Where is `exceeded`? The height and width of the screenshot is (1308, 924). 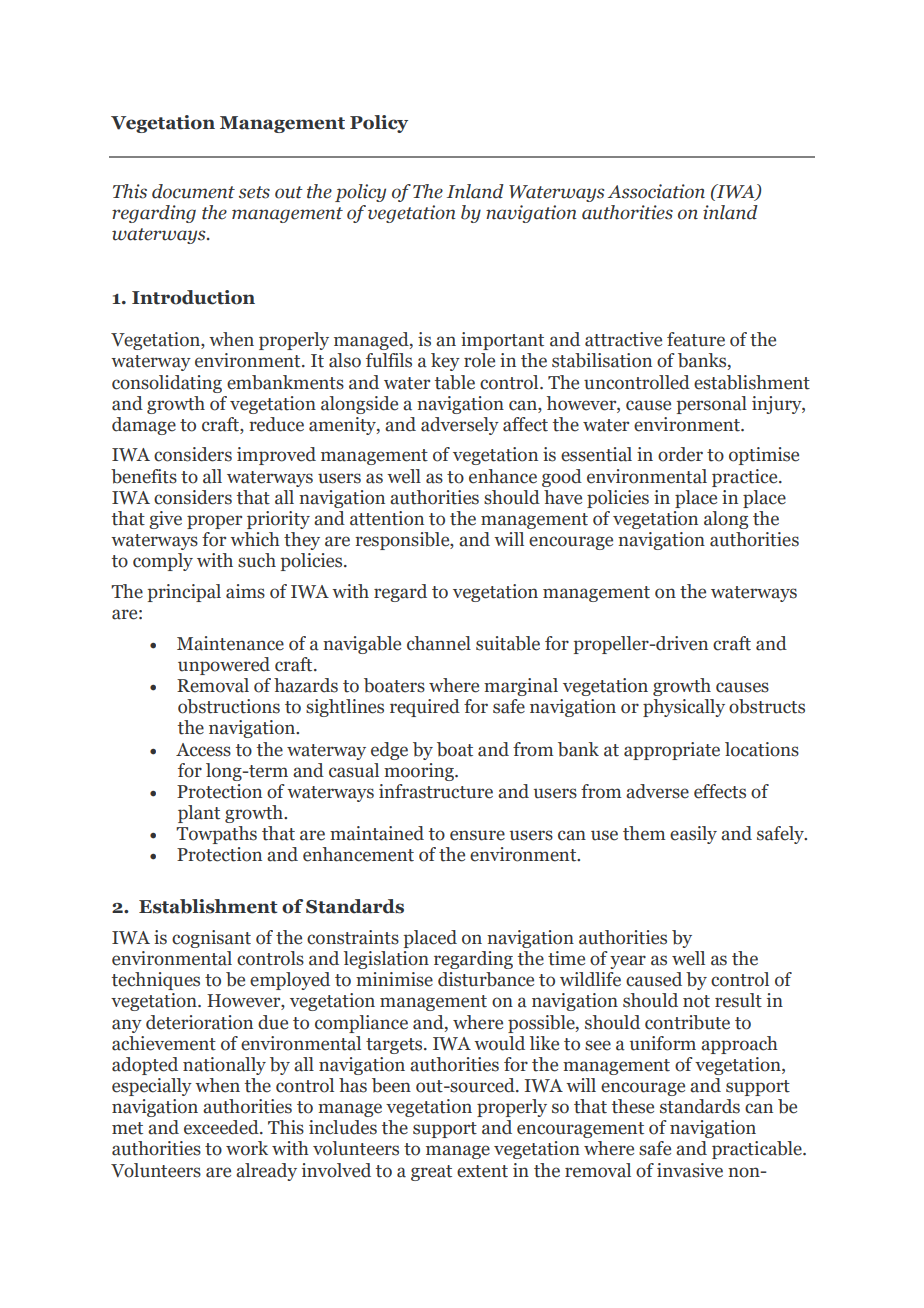 exceeded is located at coordinates (222, 1127).
